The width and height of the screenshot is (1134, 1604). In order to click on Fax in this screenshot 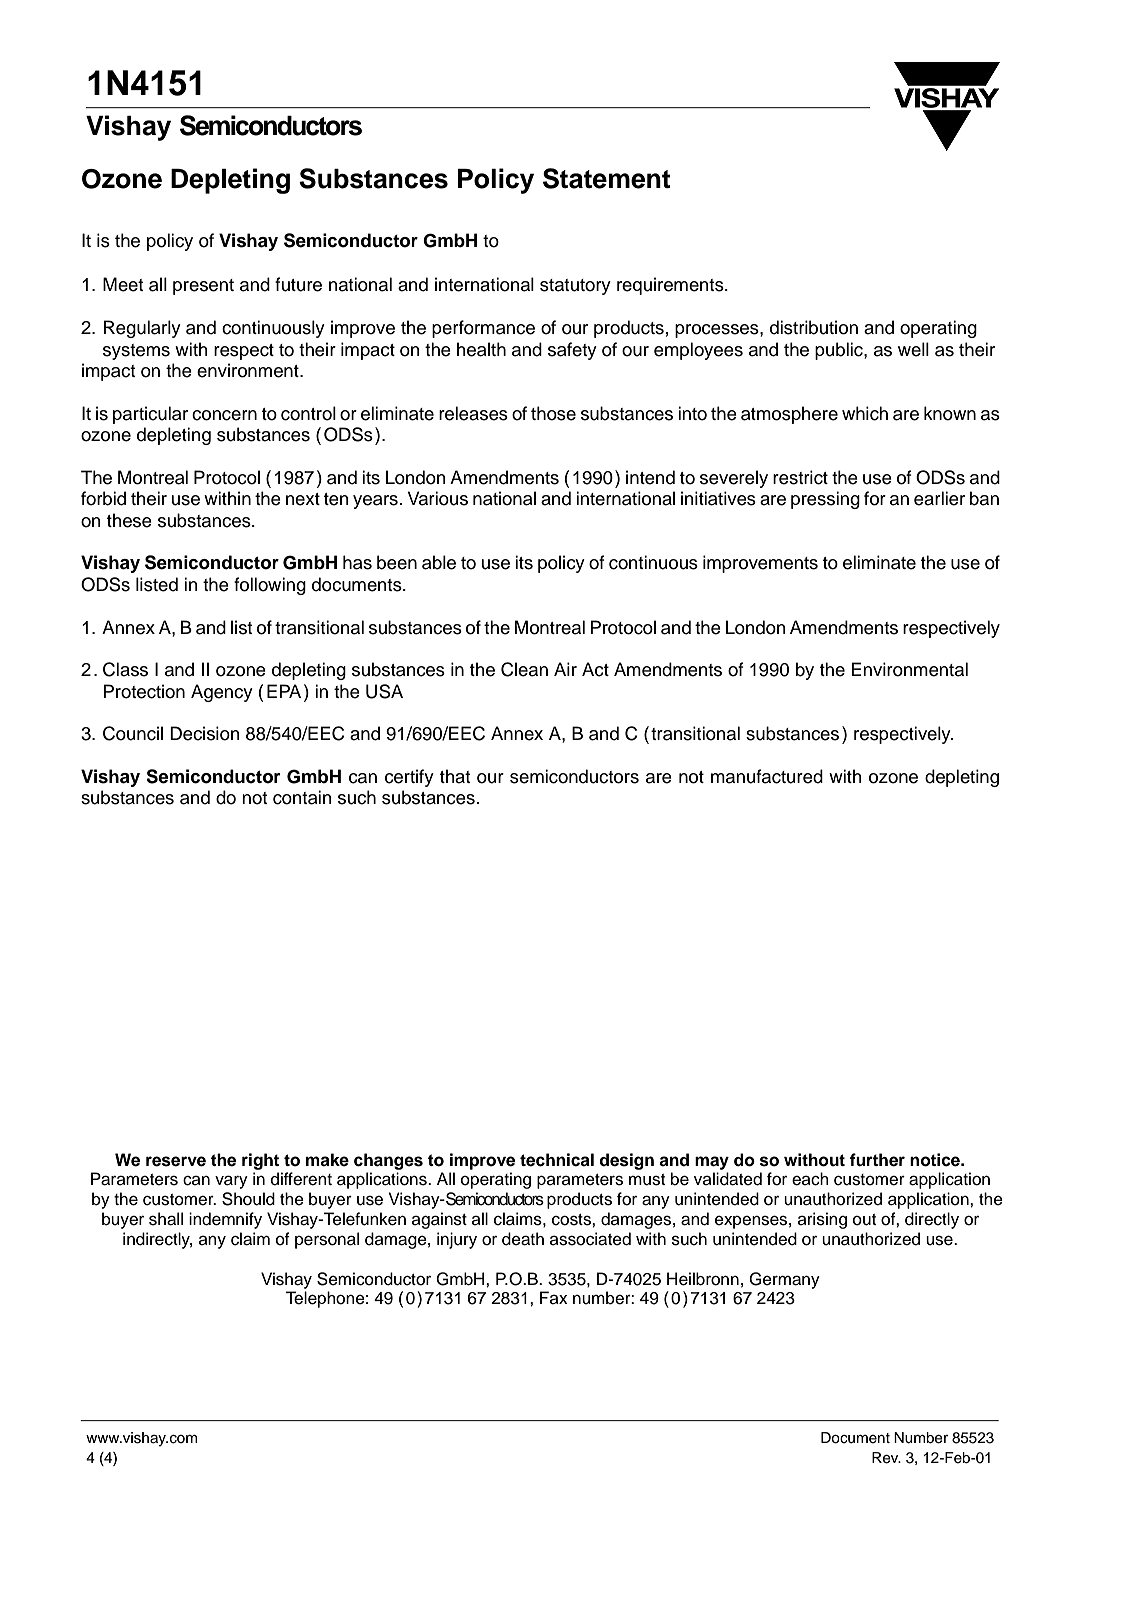, I will do `click(554, 1297)`.
